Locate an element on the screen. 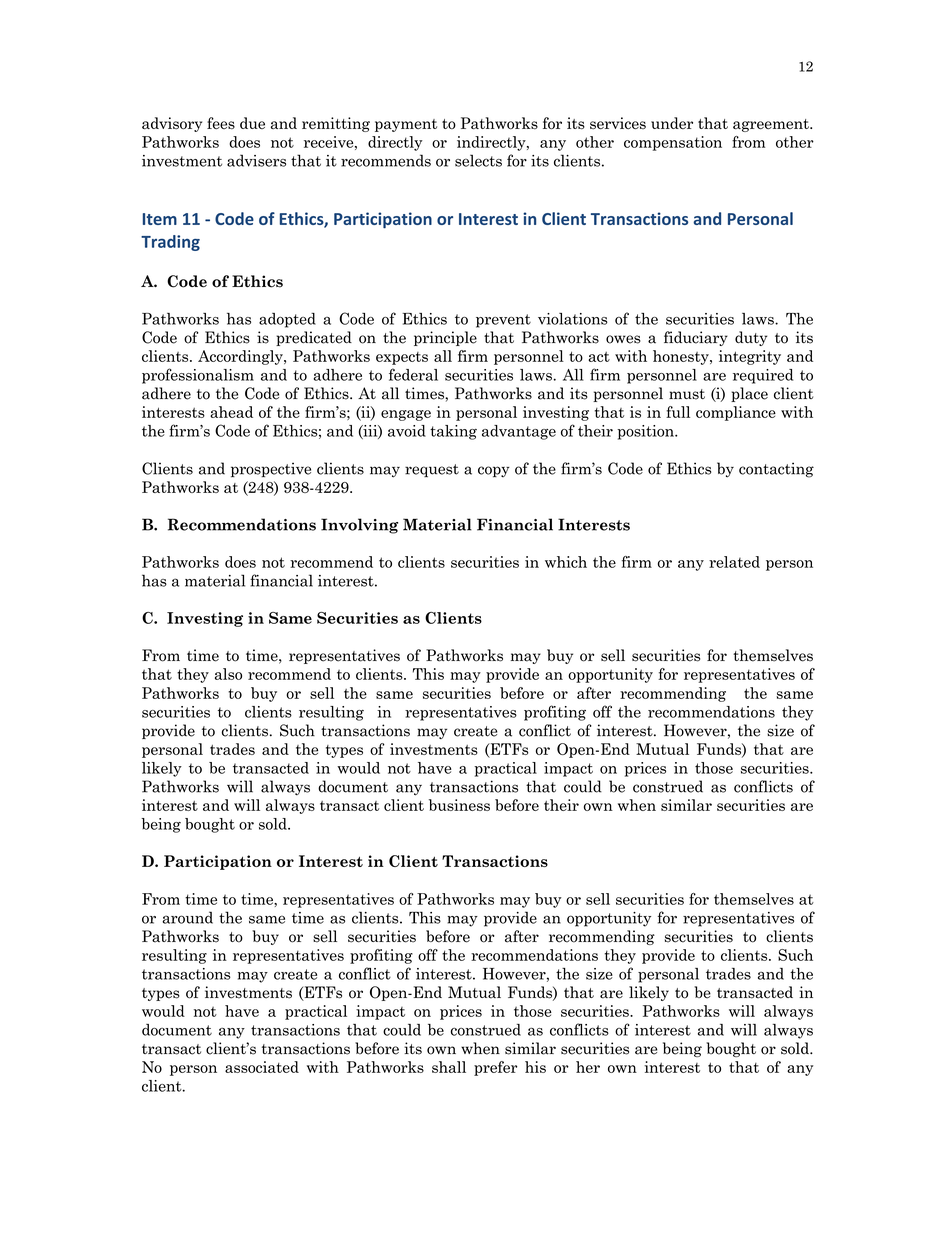 Image resolution: width=952 pixels, height=1233 pixels. related is located at coordinates (734, 562).
